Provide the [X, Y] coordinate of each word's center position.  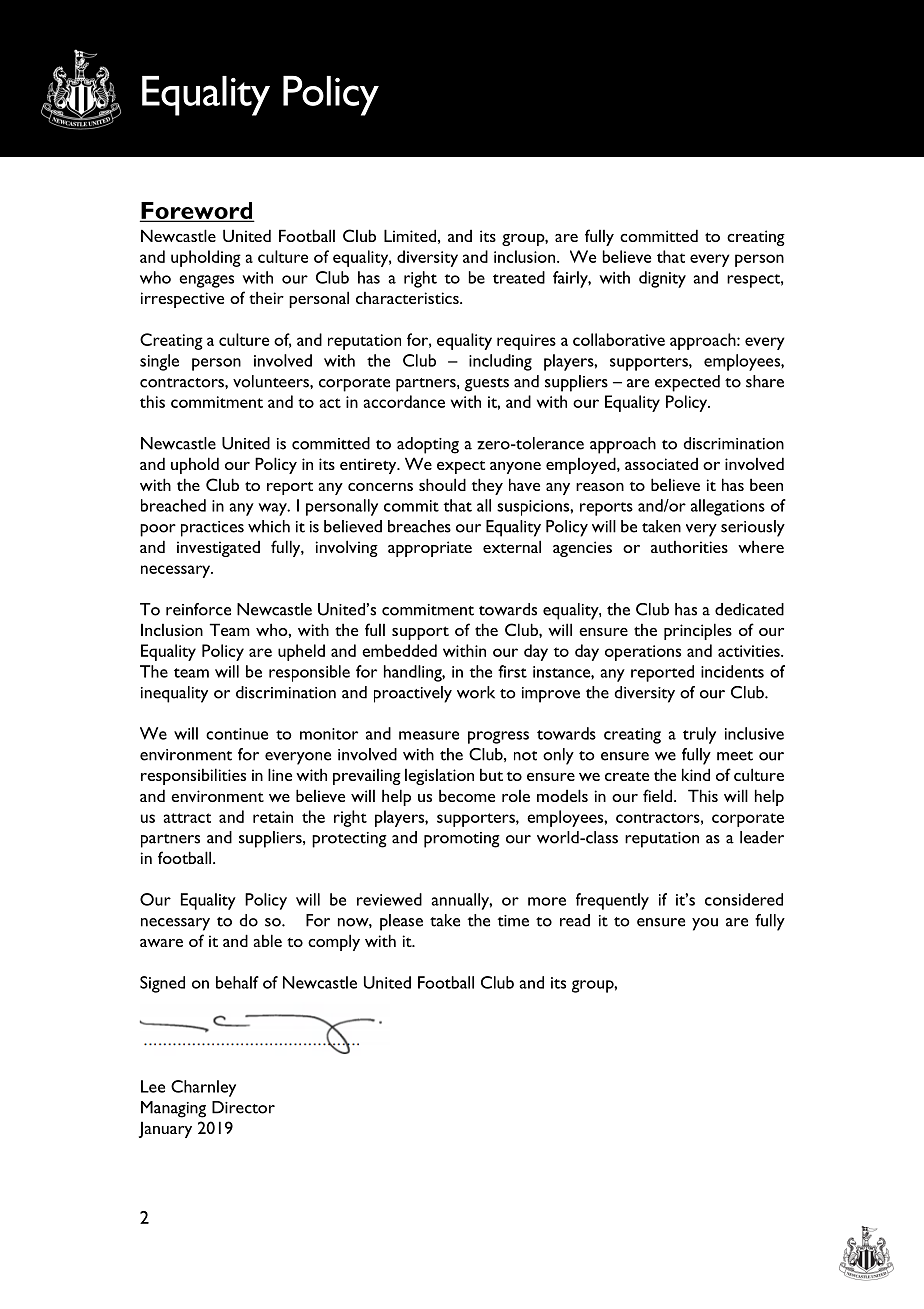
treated [519, 277]
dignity [662, 279]
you [705, 924]
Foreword [197, 212]
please [401, 922]
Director [243, 1107]
